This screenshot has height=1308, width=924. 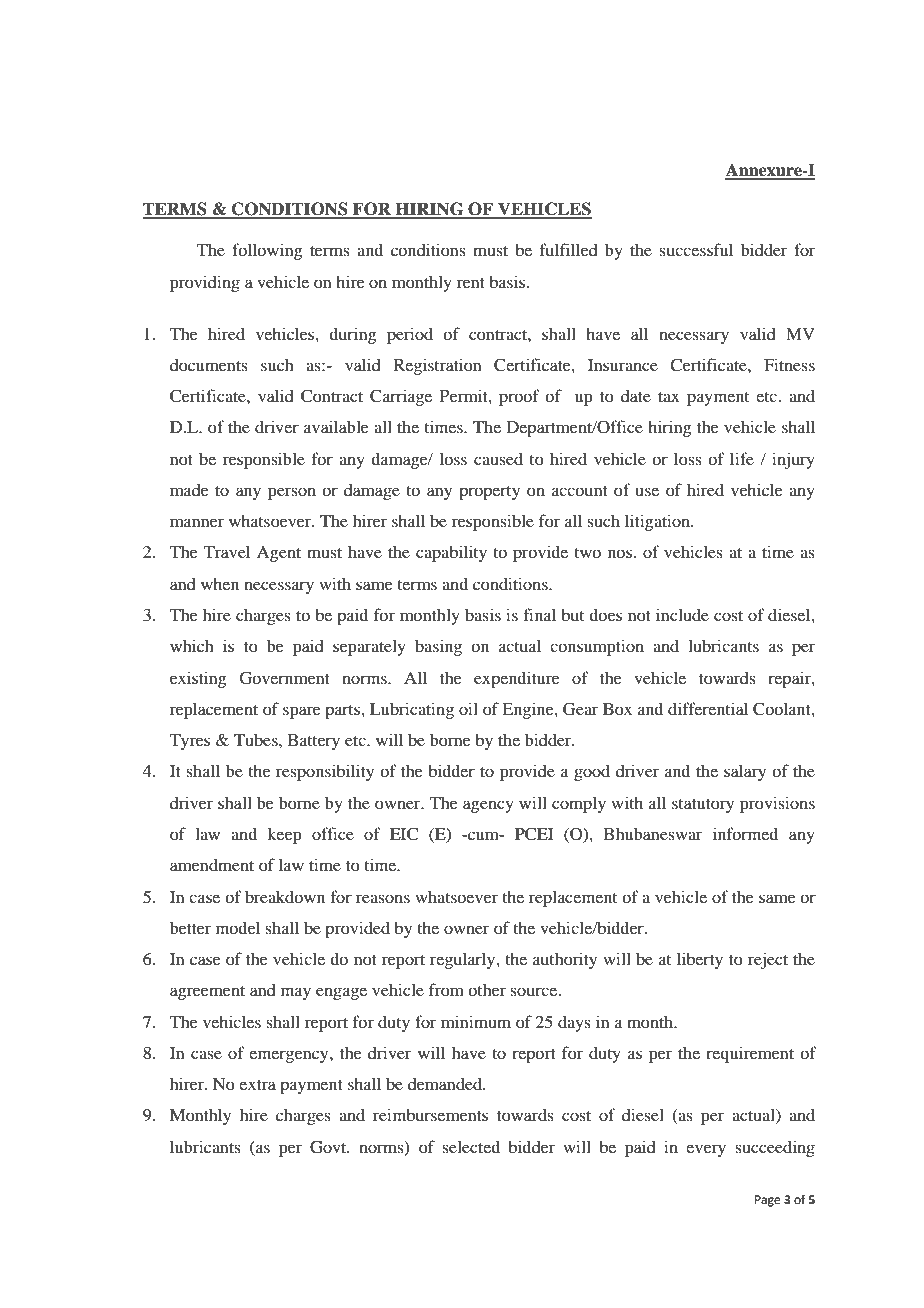 I want to click on informed, so click(x=745, y=833).
